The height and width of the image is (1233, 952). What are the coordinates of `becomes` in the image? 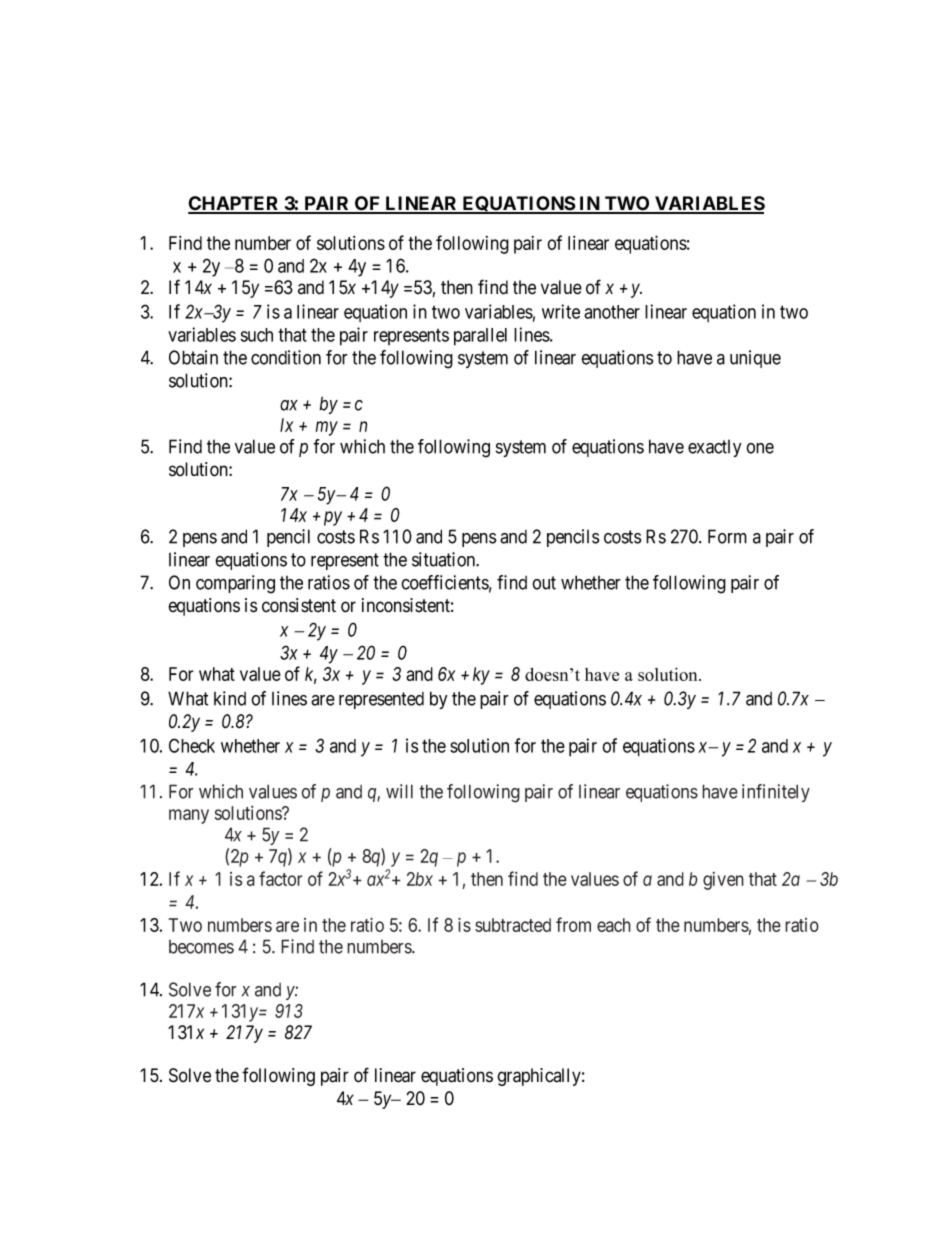 It's located at (201, 947).
